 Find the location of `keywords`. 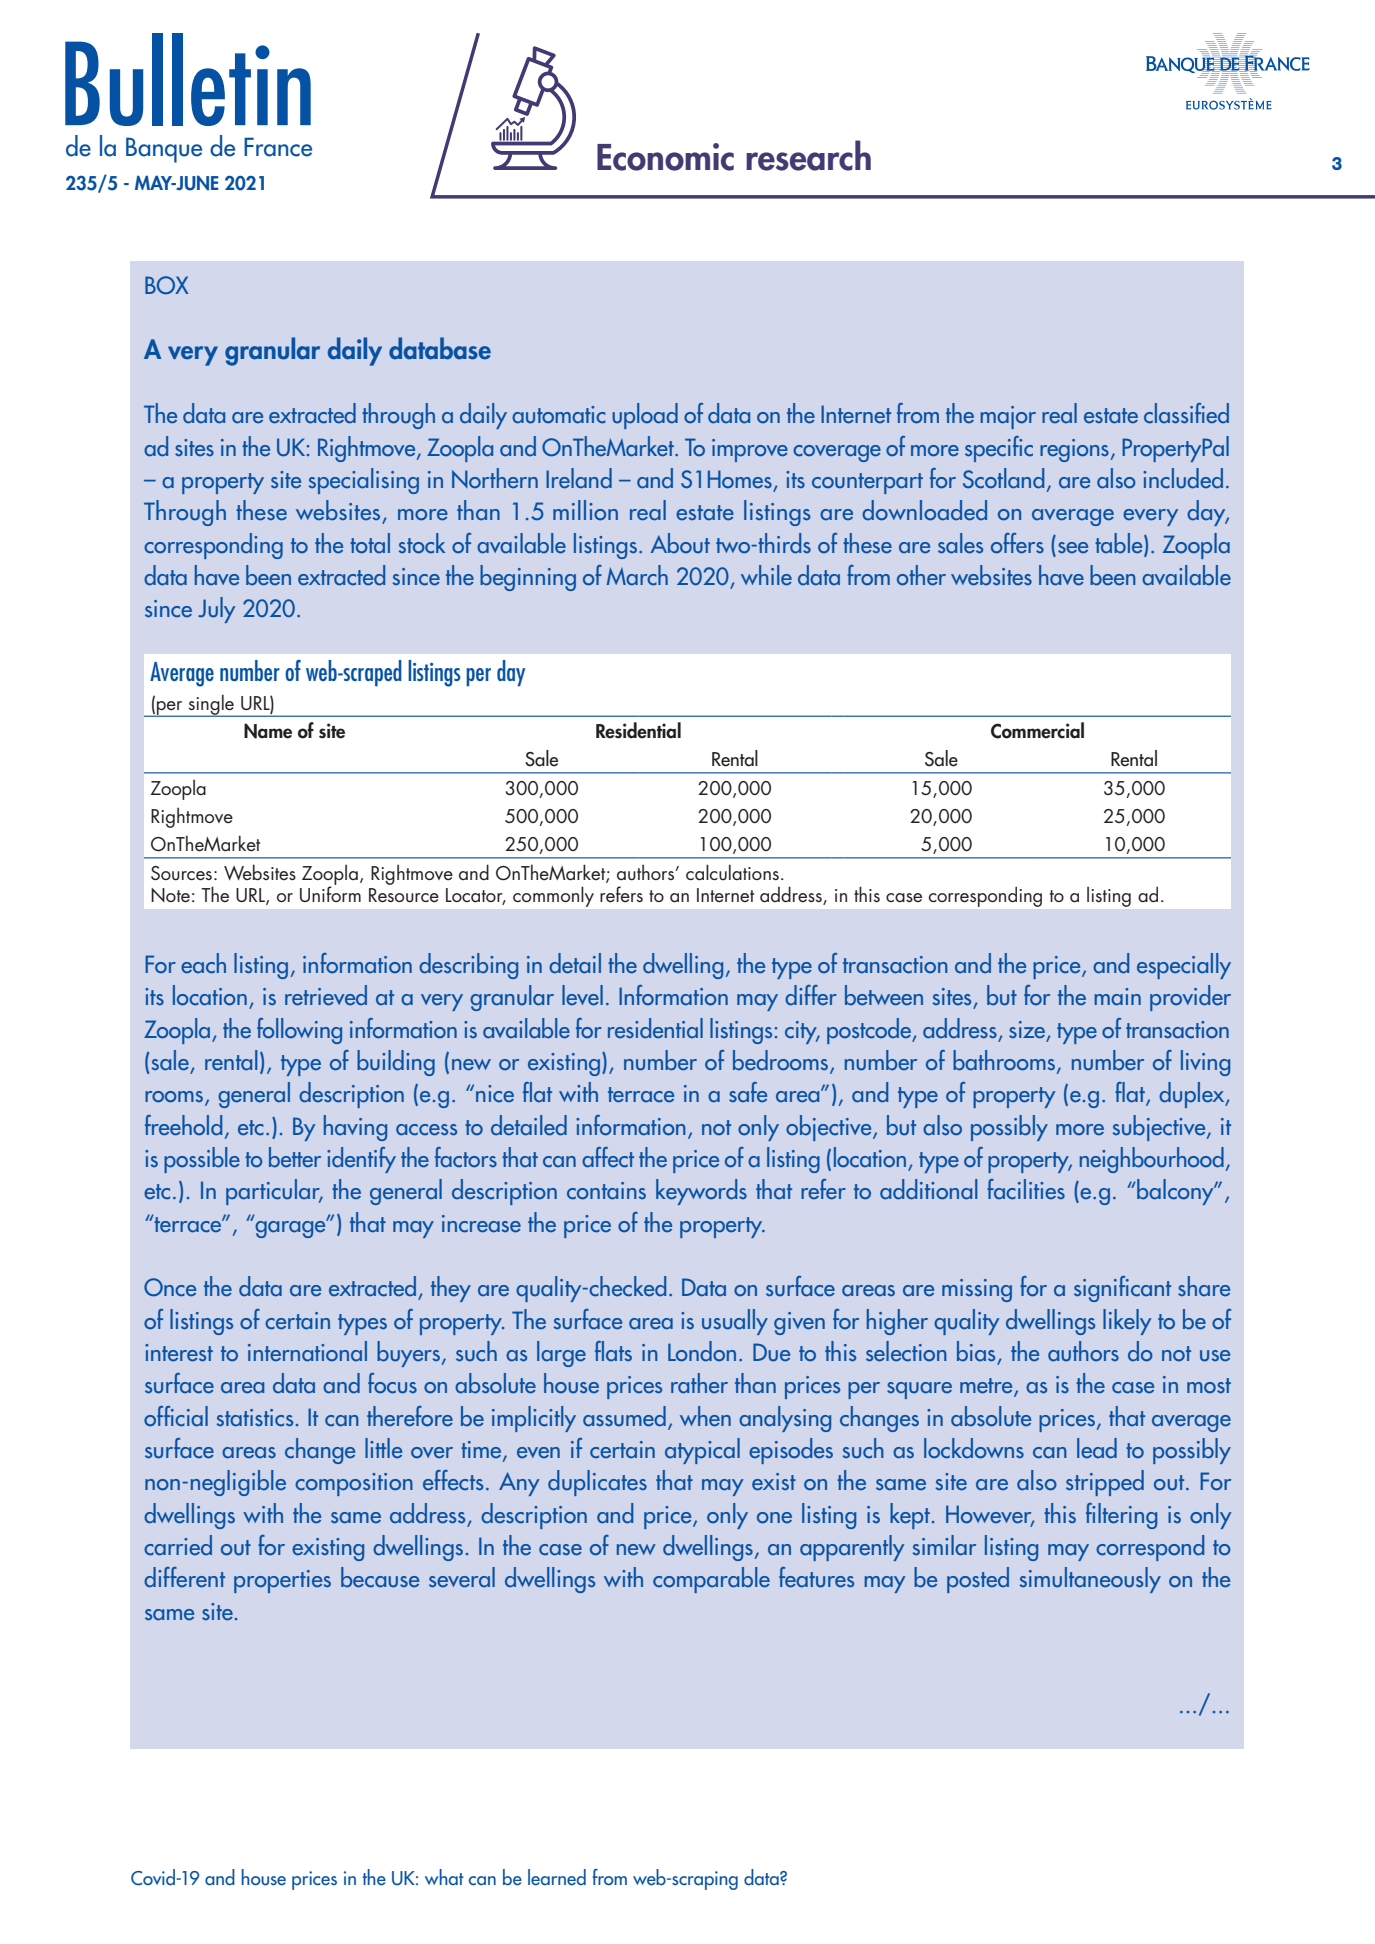

keywords is located at coordinates (701, 1192).
